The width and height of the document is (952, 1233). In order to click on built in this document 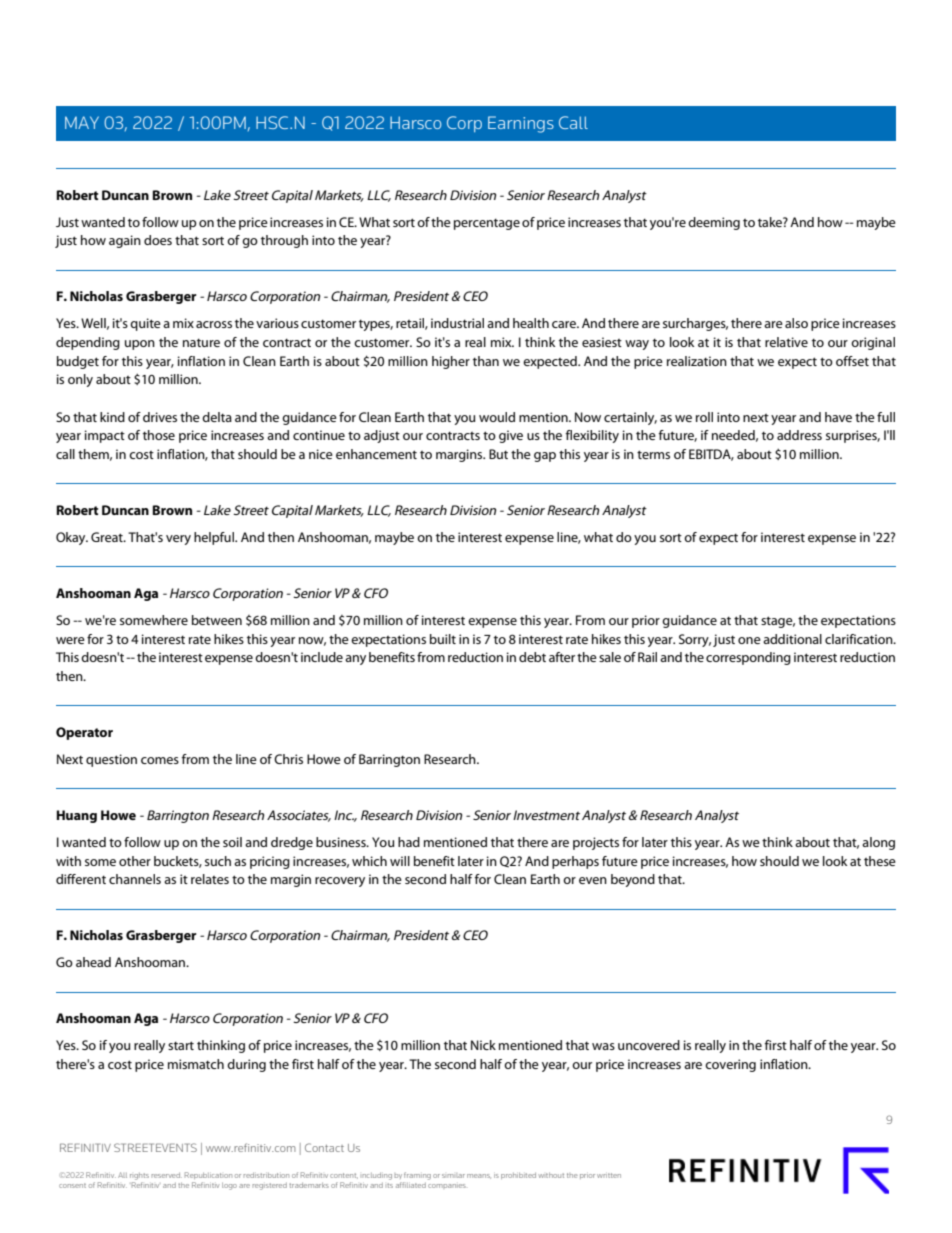, I will do `click(443, 639)`.
